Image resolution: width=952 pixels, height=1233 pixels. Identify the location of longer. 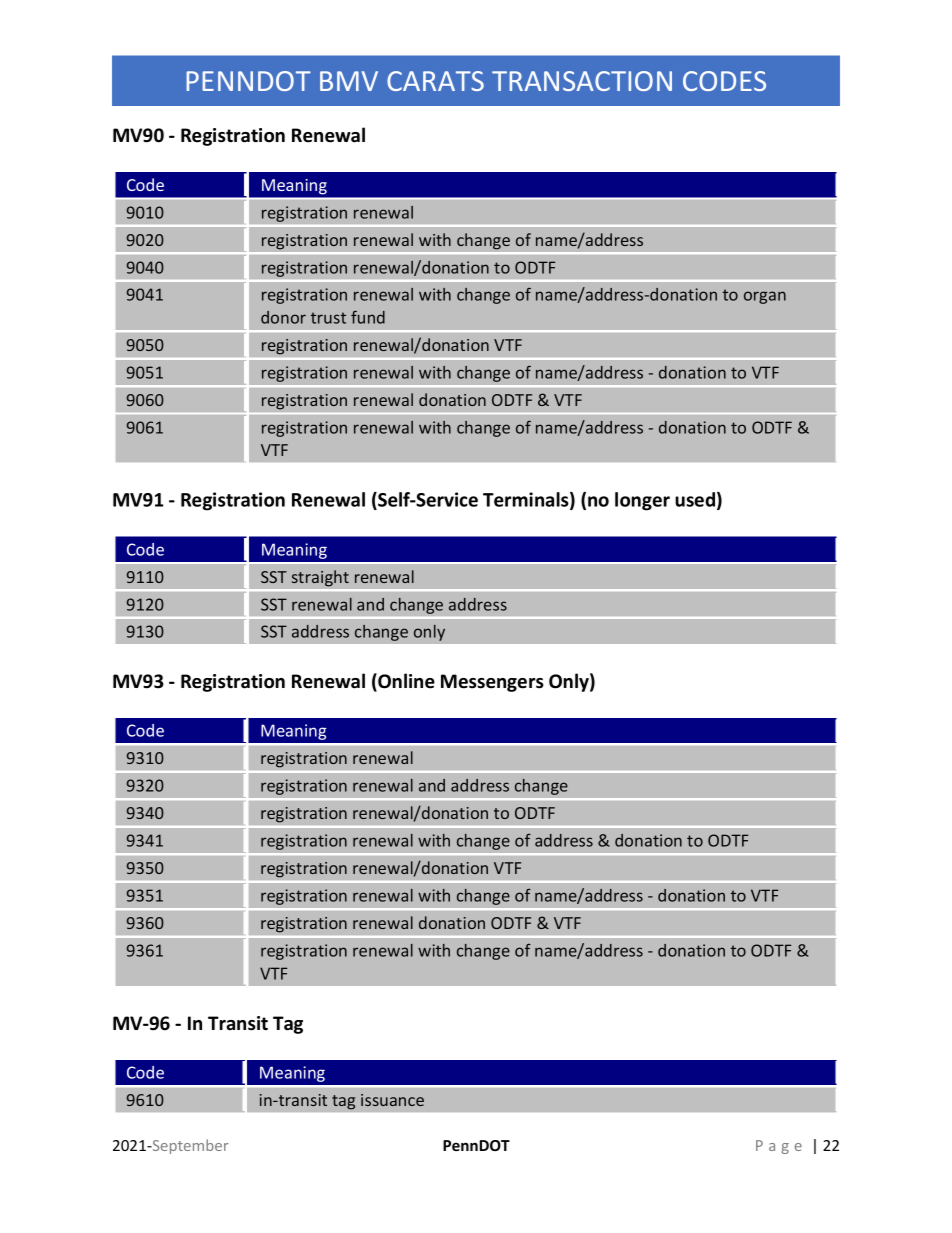
(642, 501).
